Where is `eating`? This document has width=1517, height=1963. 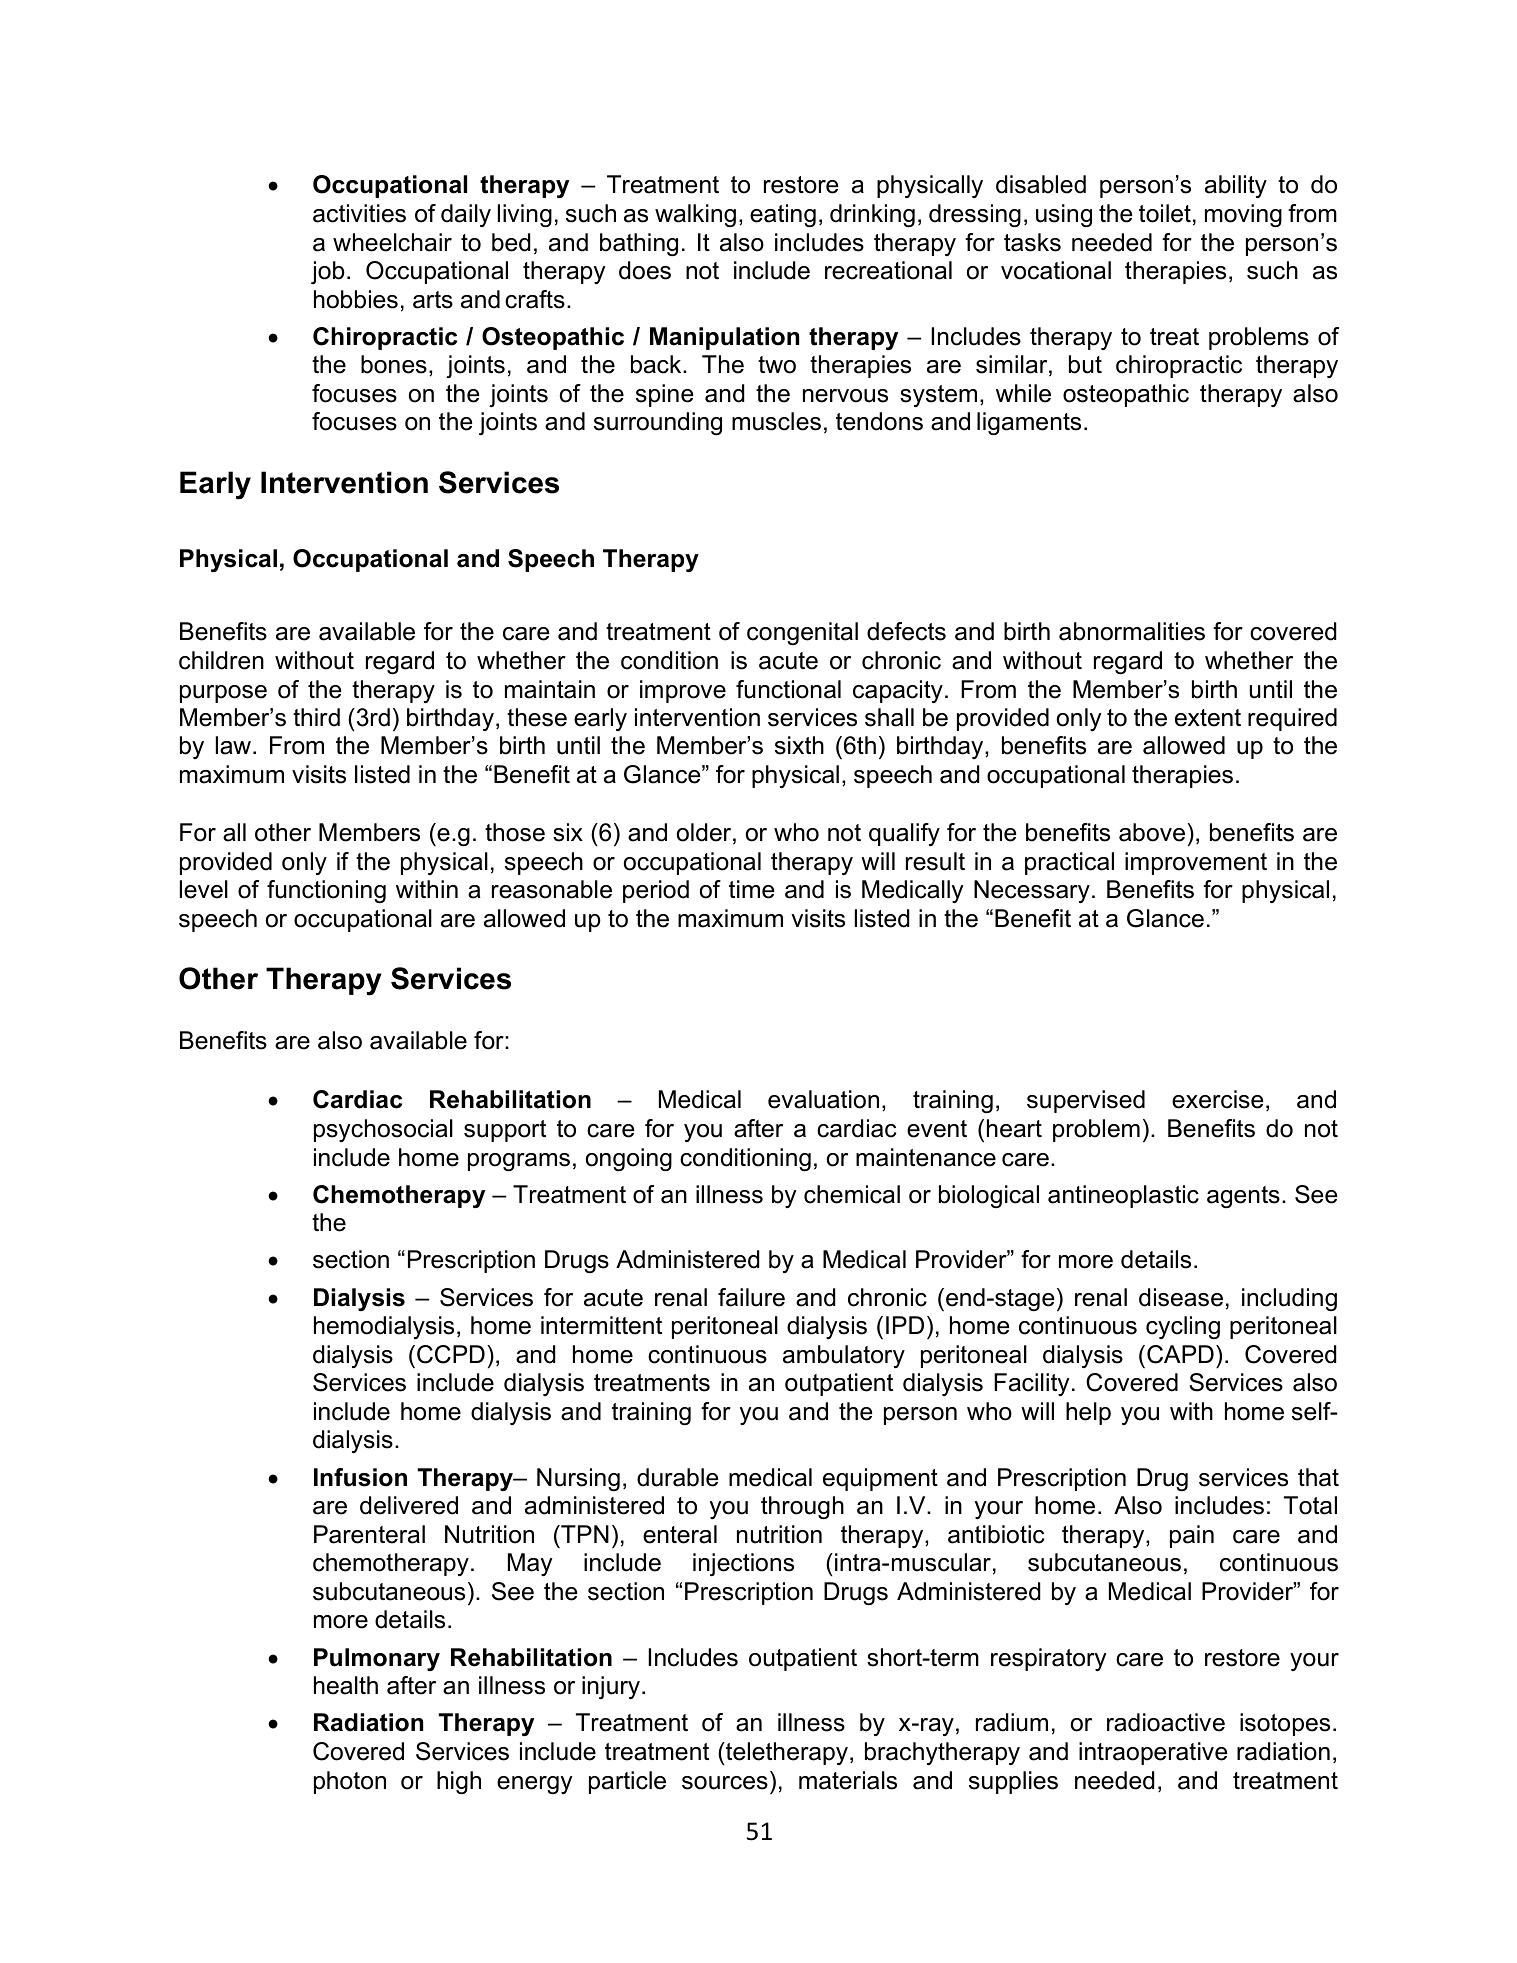
eating is located at coordinates (783, 215).
